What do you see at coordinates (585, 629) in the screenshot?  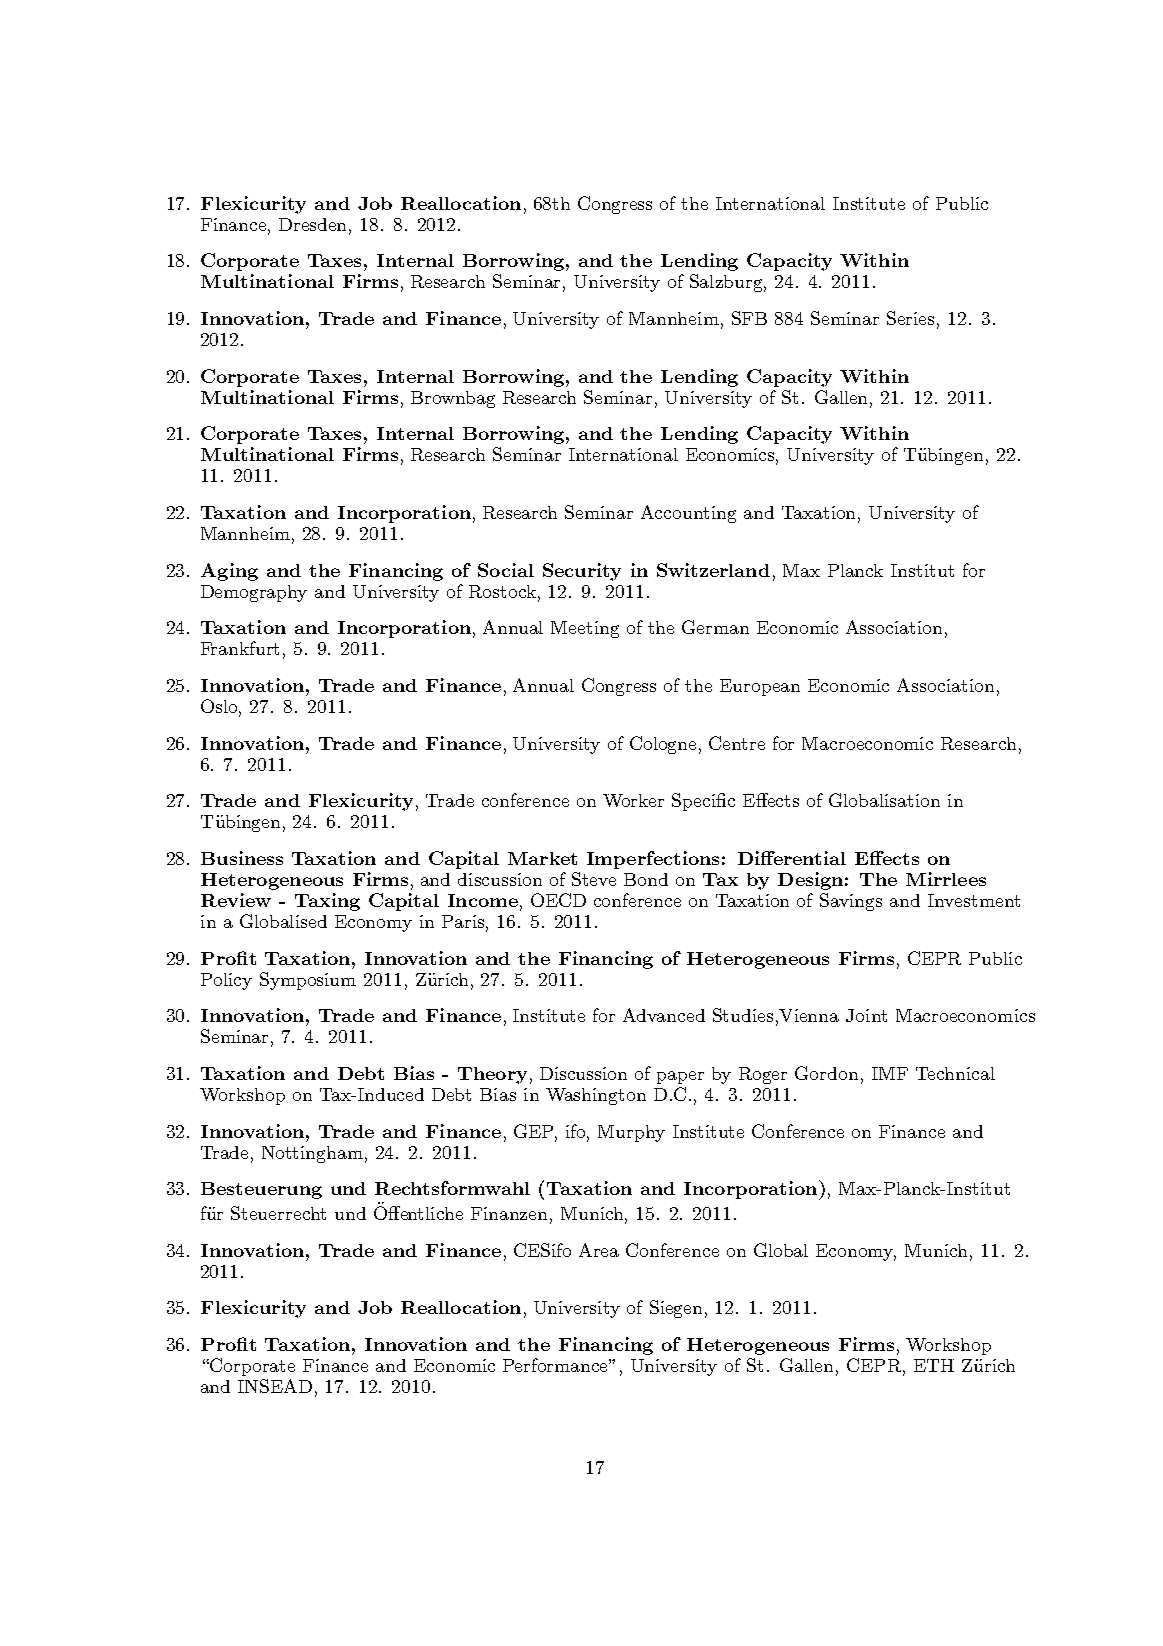 I see `Meeting` at bounding box center [585, 629].
